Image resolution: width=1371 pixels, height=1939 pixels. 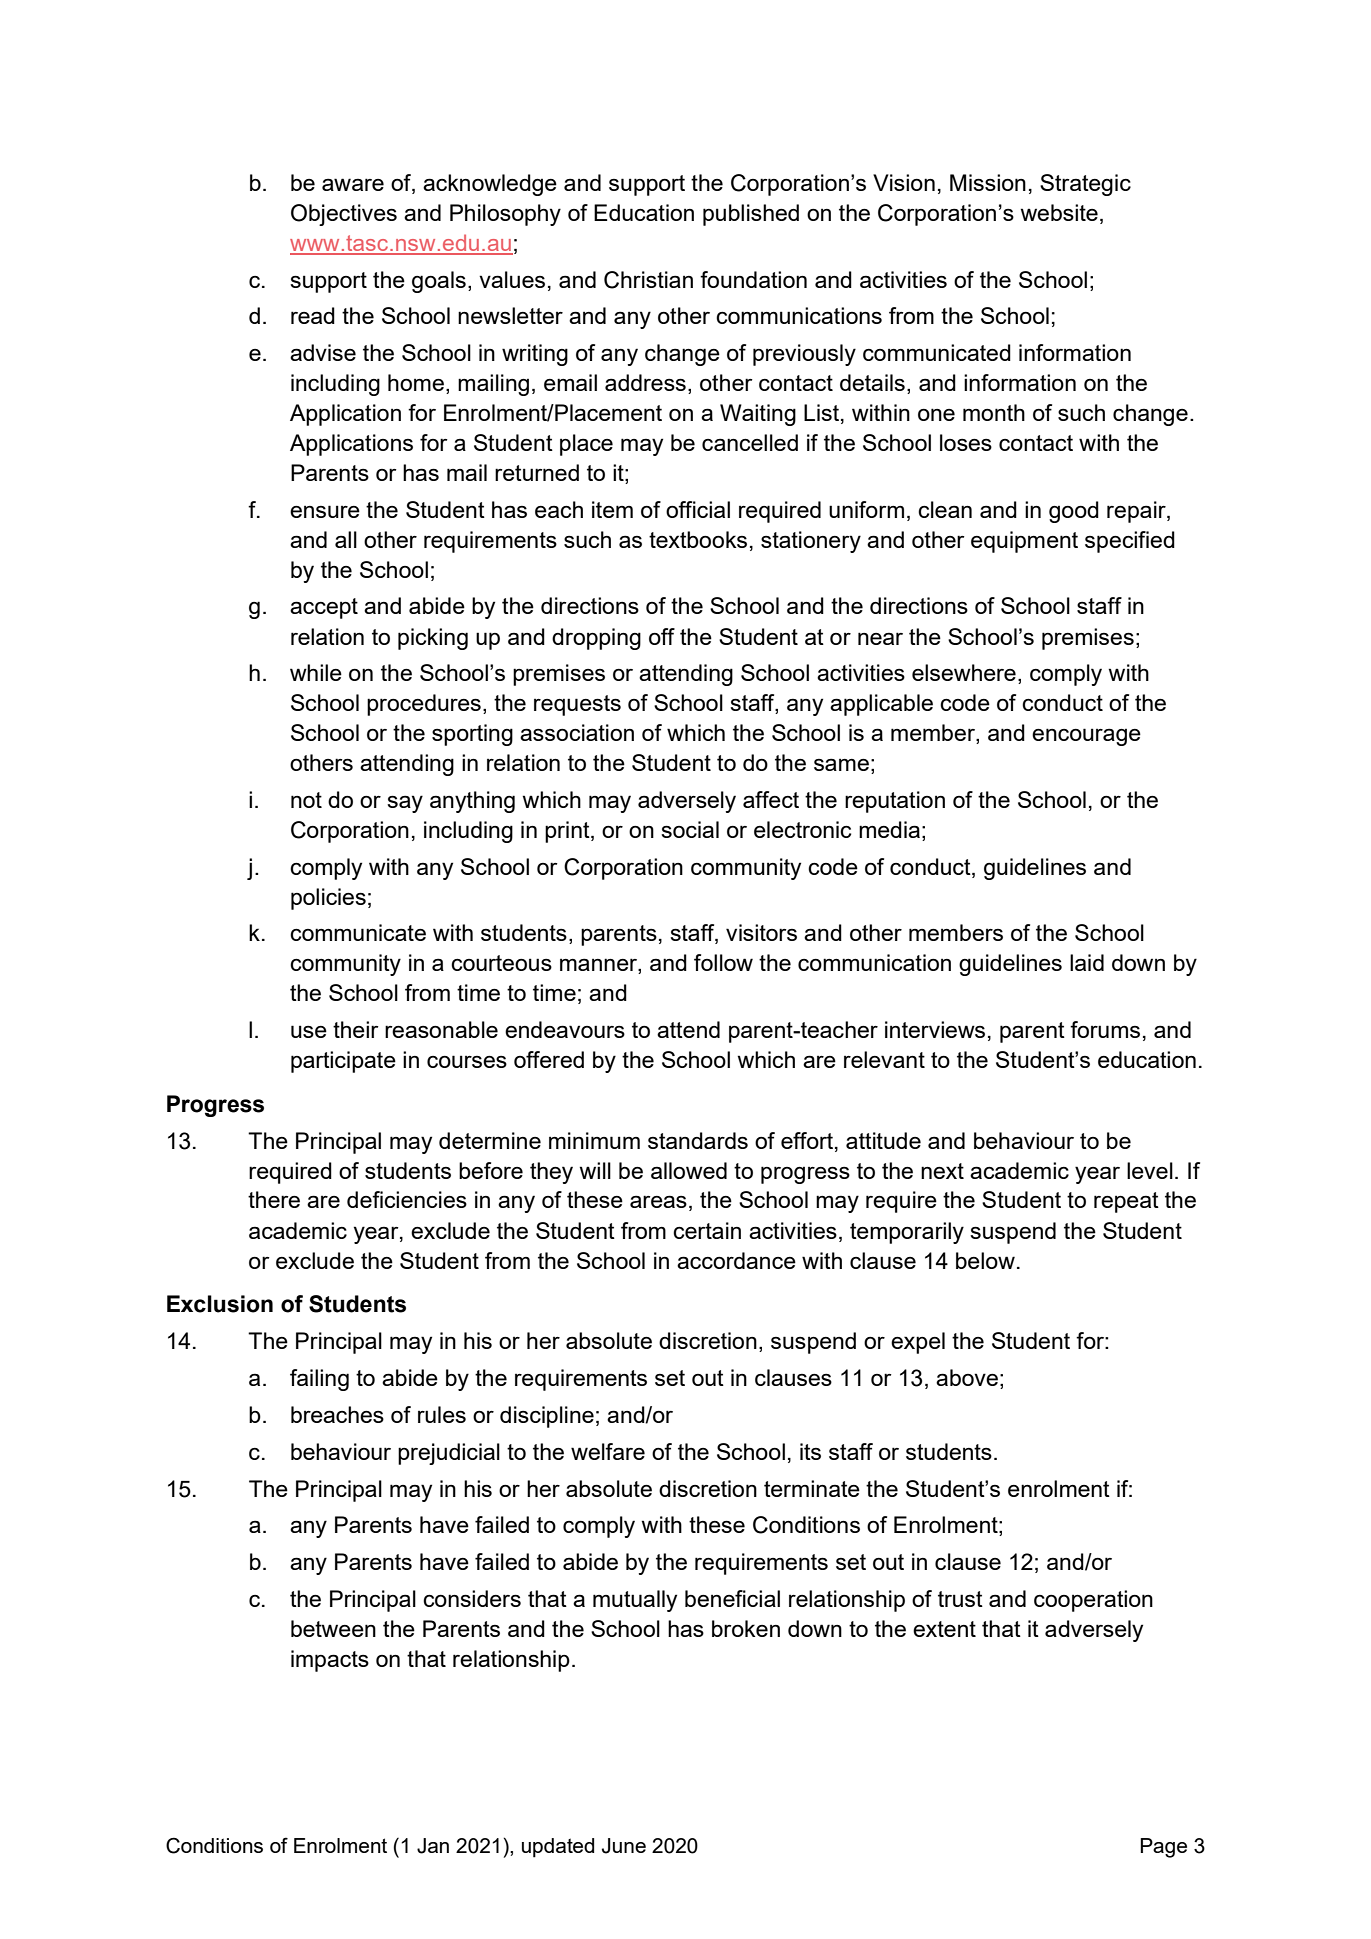 What do you see at coordinates (344, 215) in the screenshot?
I see `Objectives` at bounding box center [344, 215].
